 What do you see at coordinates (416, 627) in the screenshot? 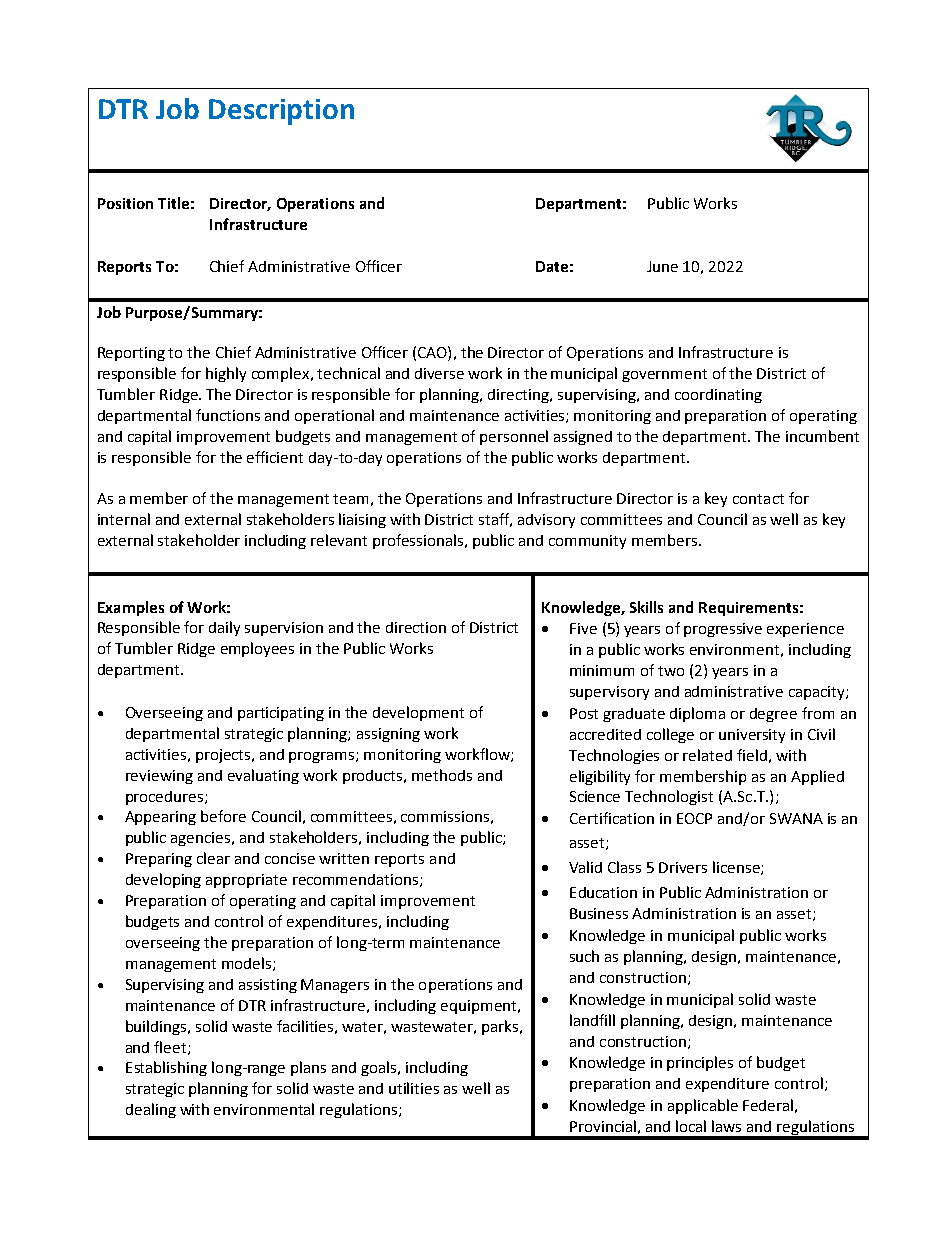
I see `direction` at bounding box center [416, 627].
